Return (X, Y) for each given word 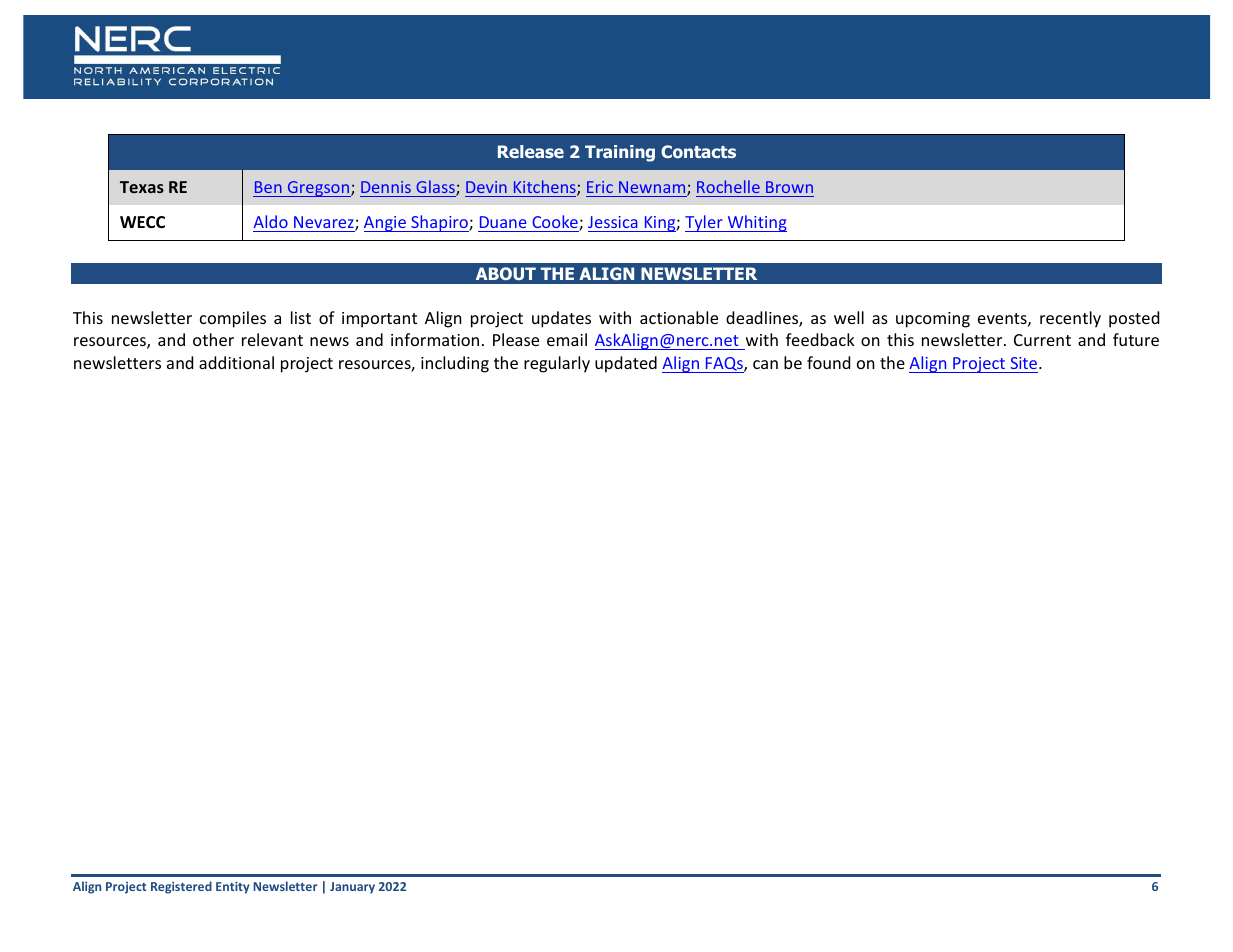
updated (626, 364)
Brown (789, 187)
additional (236, 362)
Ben (268, 187)
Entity (232, 888)
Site (1024, 365)
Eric (600, 187)
